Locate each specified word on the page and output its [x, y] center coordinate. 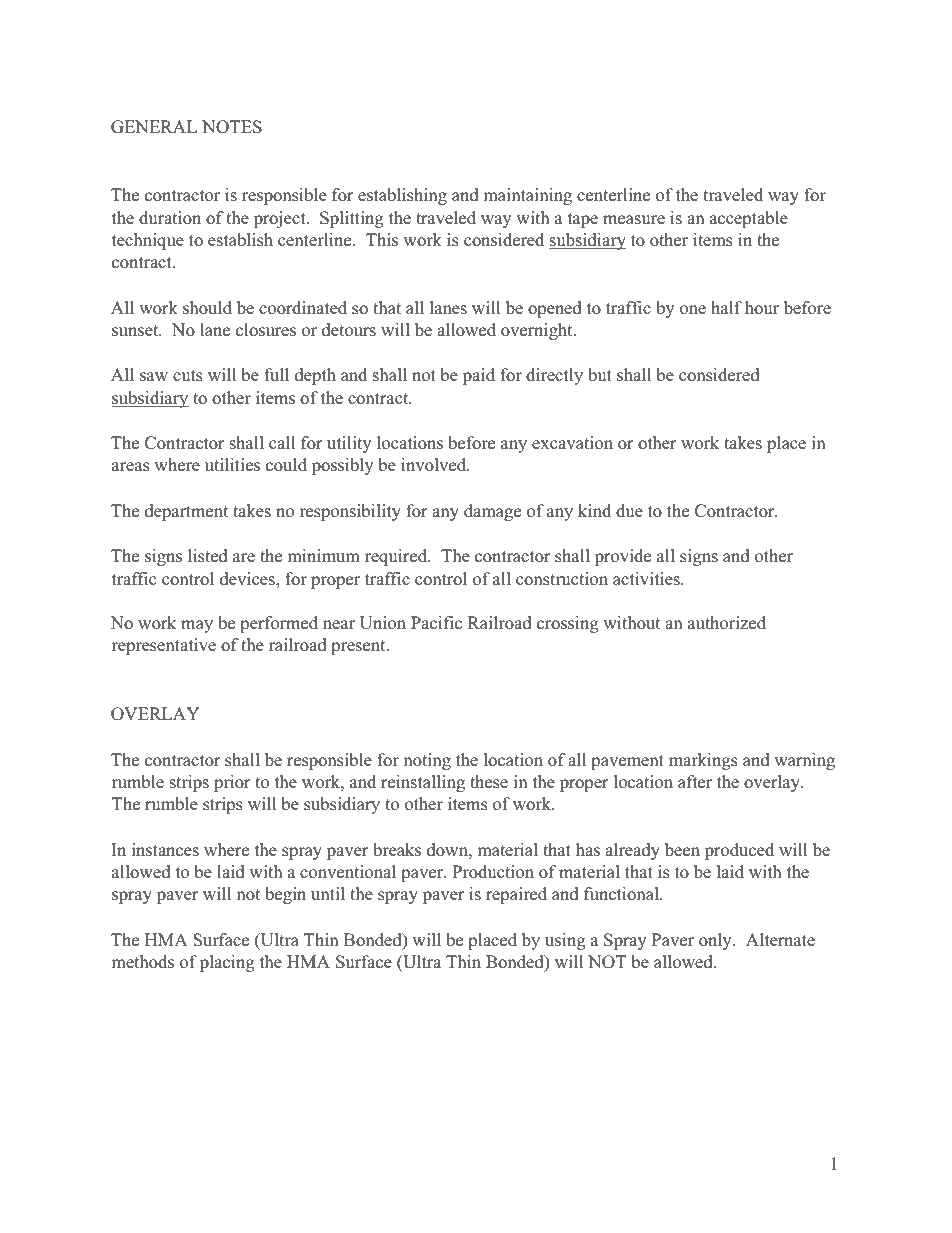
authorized [727, 622]
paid [479, 376]
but [600, 374]
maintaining [527, 196]
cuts [188, 376]
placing [227, 963]
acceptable [749, 219]
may [197, 626]
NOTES [232, 127]
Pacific [436, 622]
